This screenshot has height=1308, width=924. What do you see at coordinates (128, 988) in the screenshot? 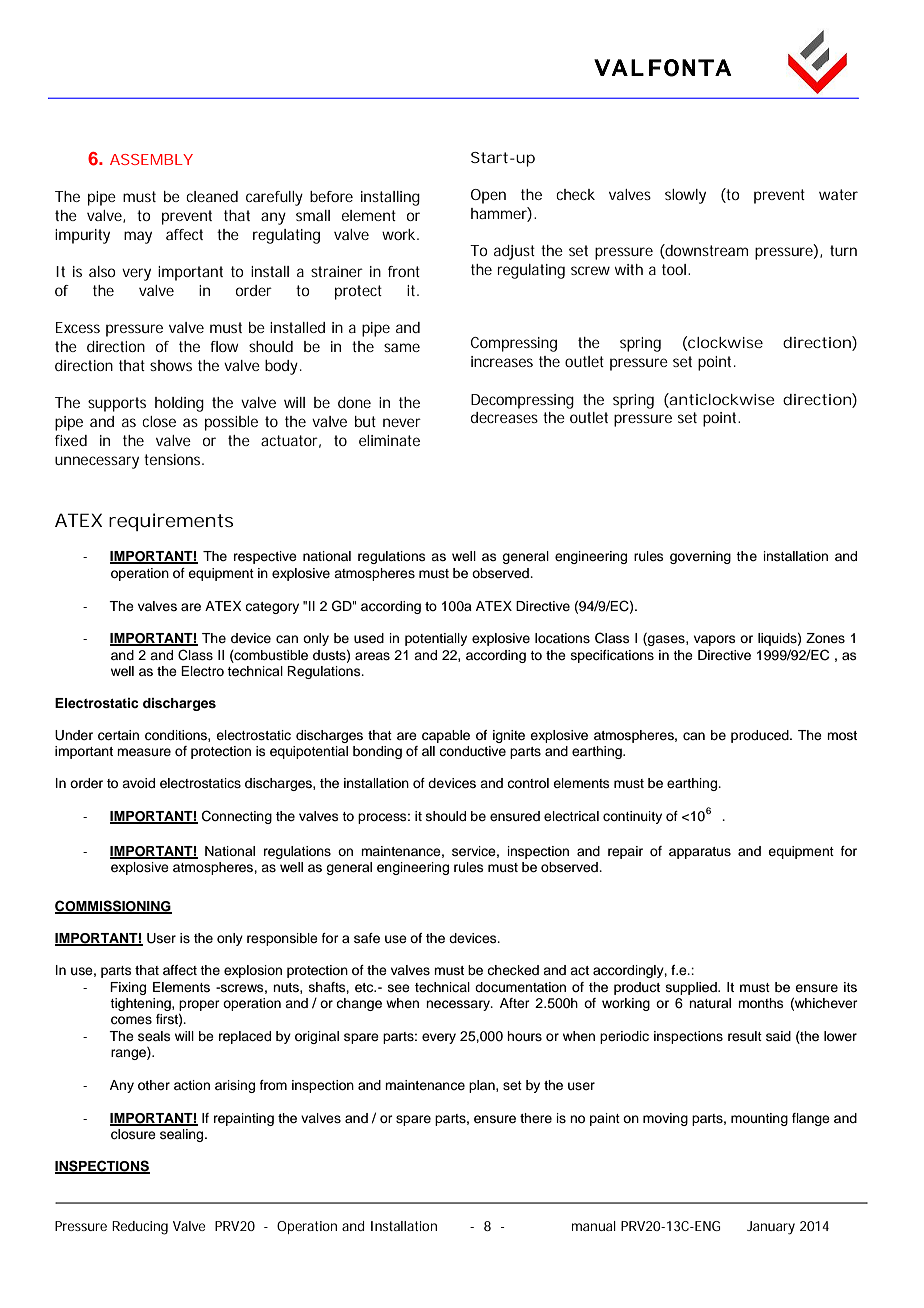
I see `Fixing` at bounding box center [128, 988].
